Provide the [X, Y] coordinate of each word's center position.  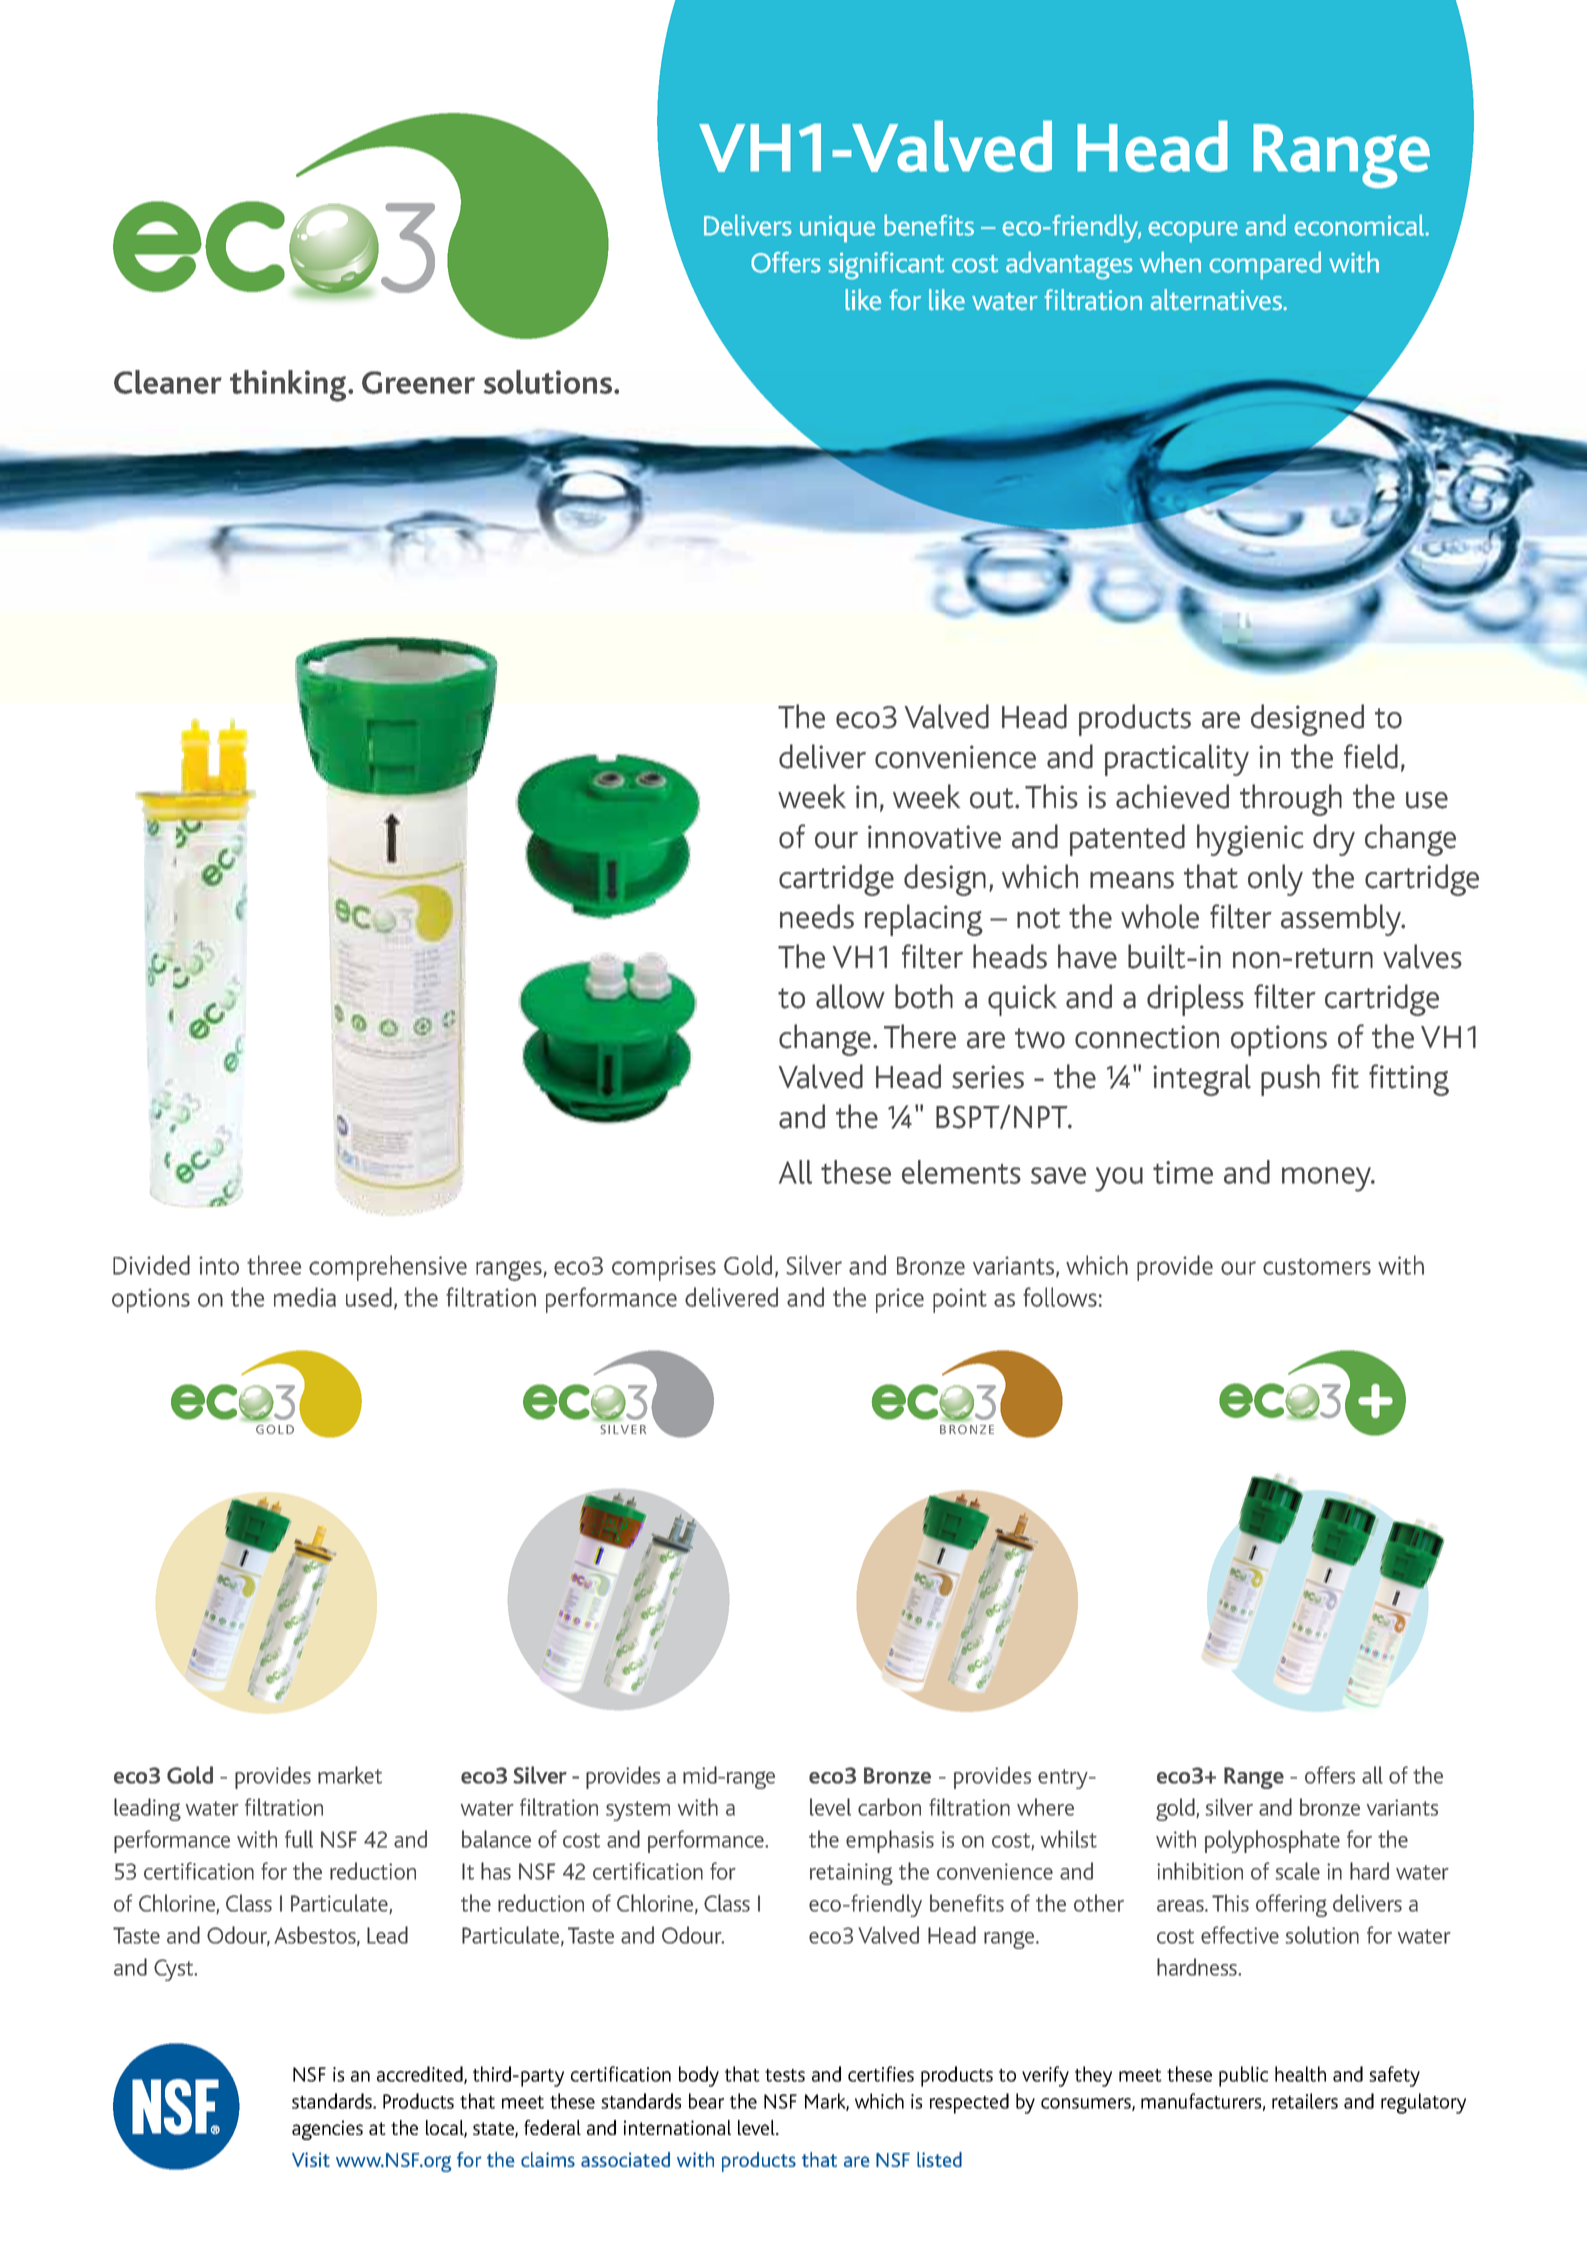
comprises [664, 1268]
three [274, 1265]
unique [837, 229]
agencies [327, 2130]
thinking [289, 386]
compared [1265, 265]
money [1327, 1179]
